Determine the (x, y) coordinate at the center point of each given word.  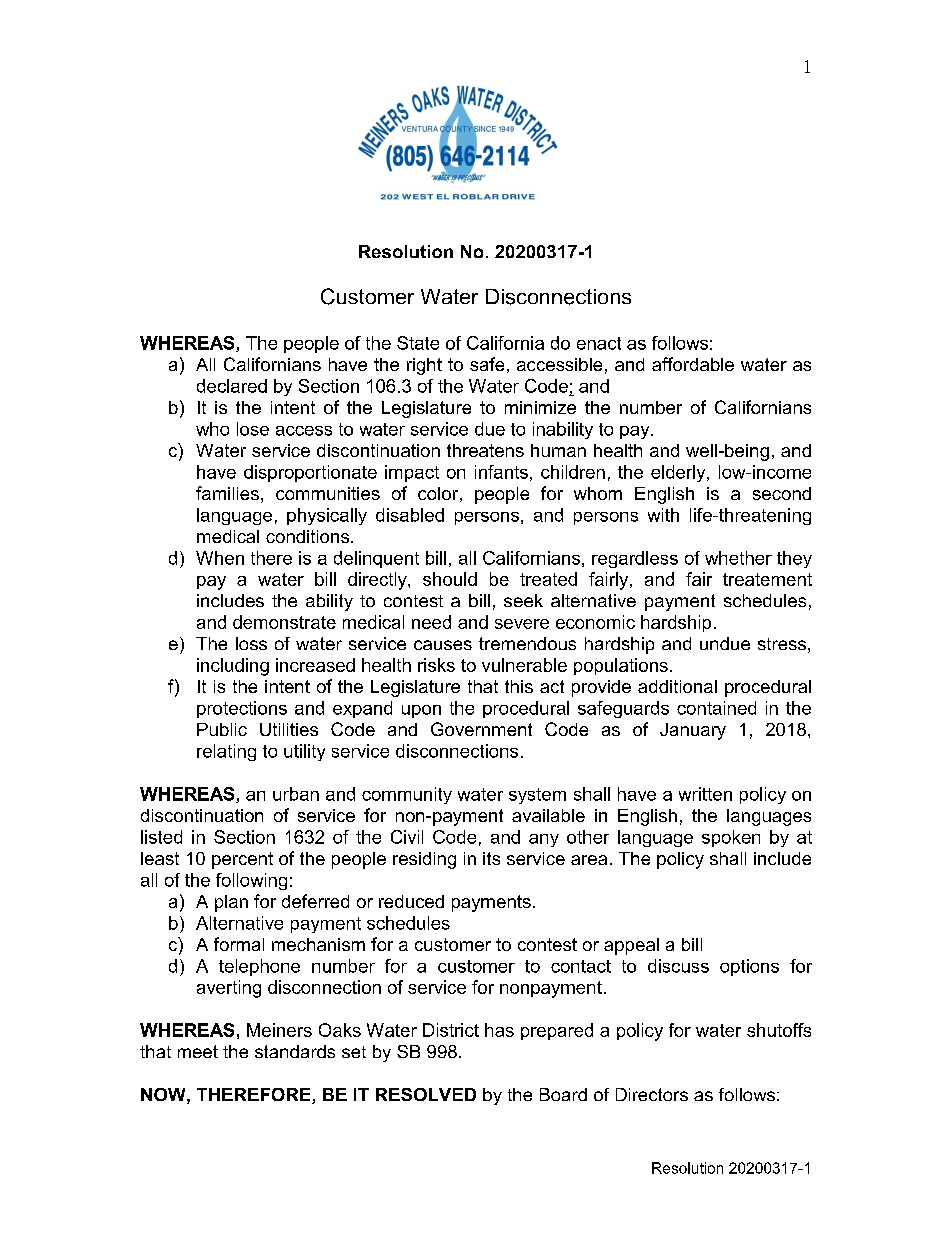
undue (725, 643)
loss (251, 643)
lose (253, 429)
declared (232, 386)
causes (443, 645)
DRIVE (518, 197)
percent (242, 860)
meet (198, 1051)
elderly (679, 473)
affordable (693, 364)
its (491, 858)
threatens (485, 450)
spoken (731, 838)
